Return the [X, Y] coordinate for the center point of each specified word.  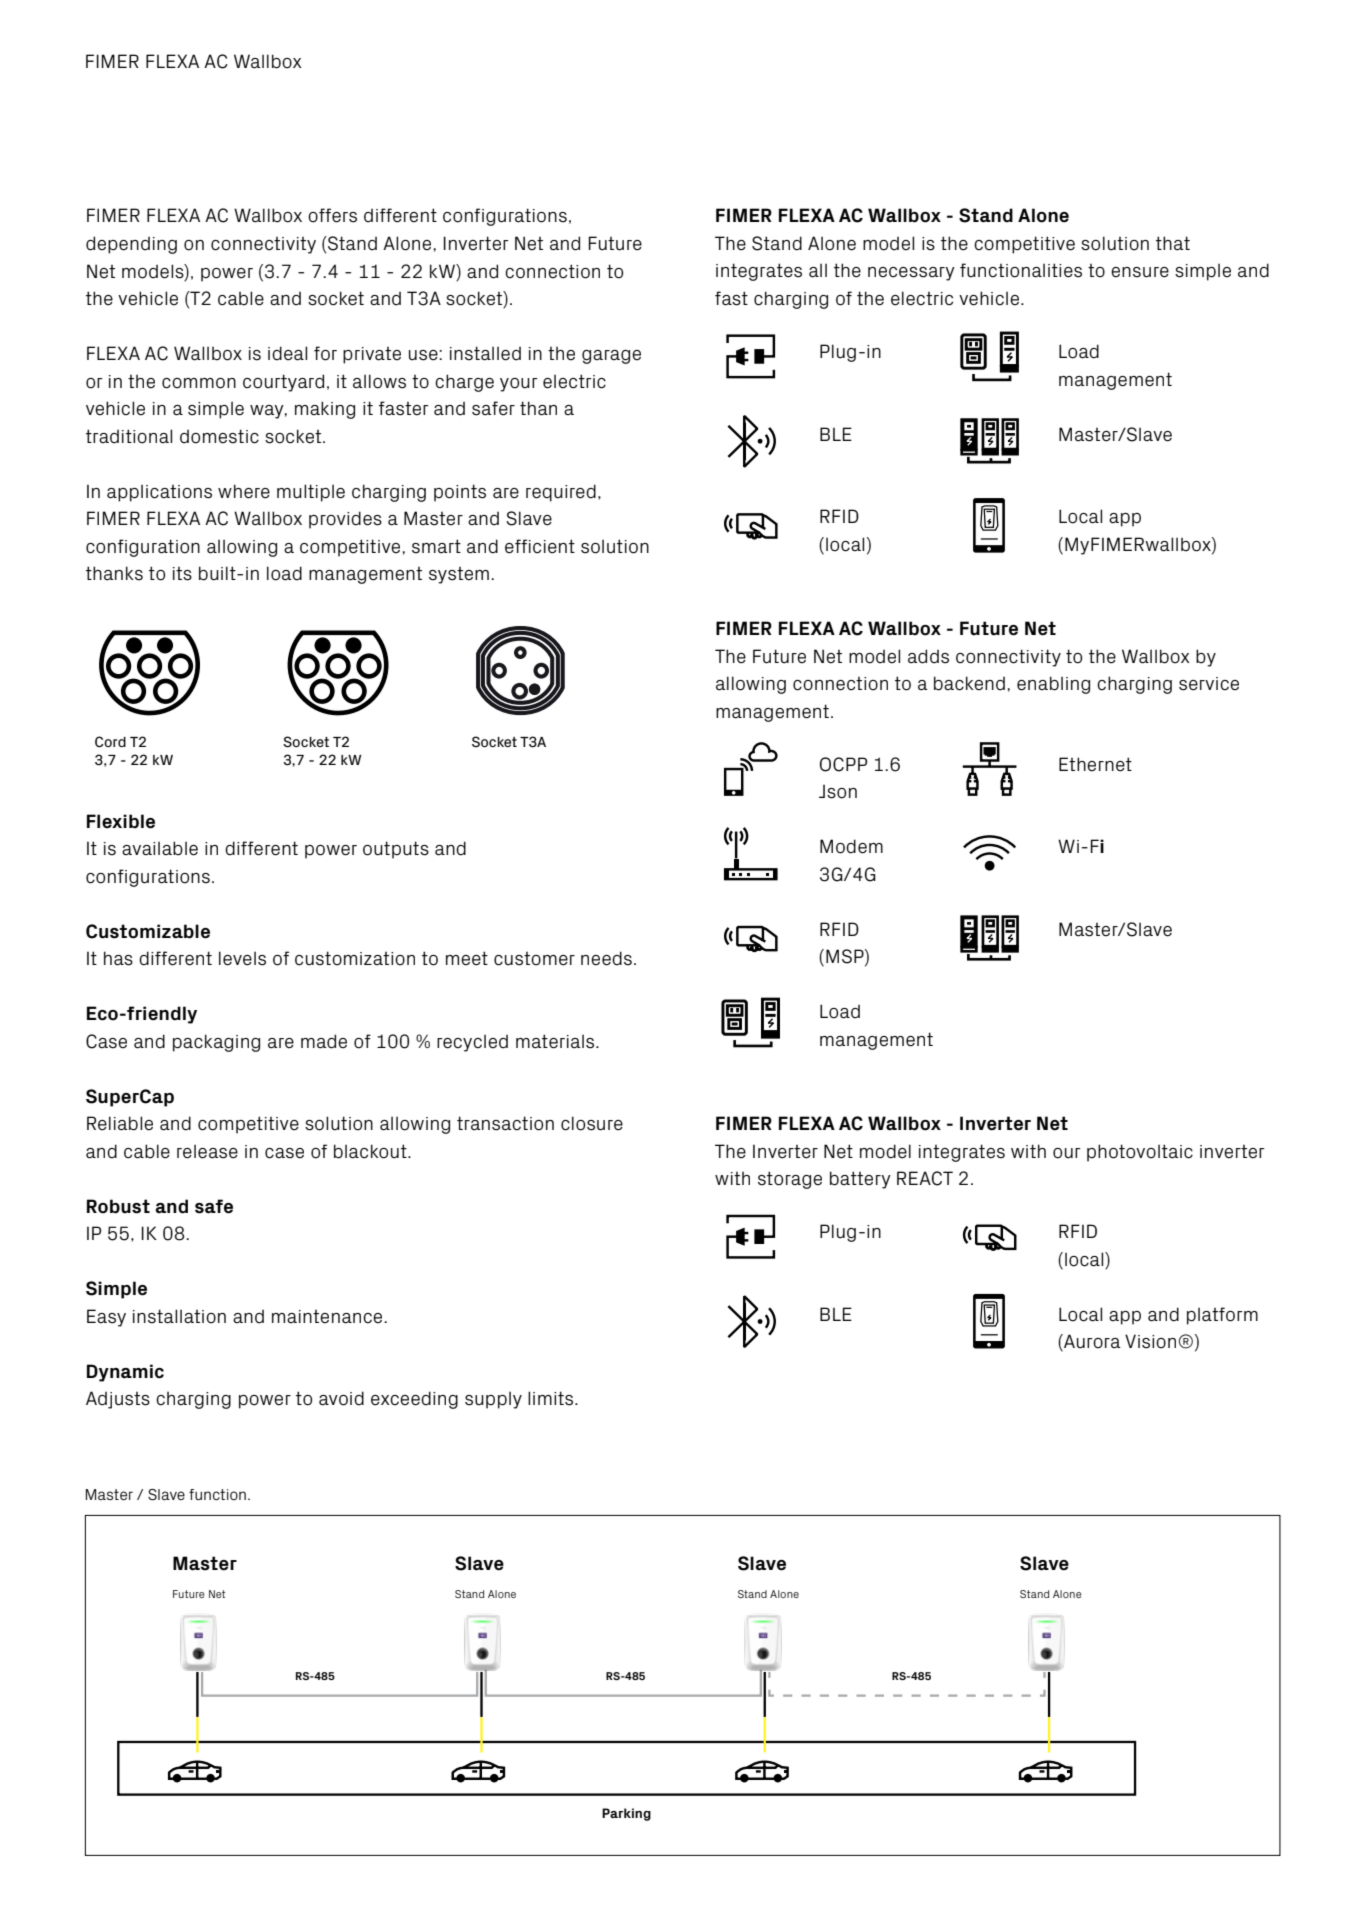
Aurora [1091, 1342]
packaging [216, 1043]
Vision [1152, 1341]
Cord [110, 742]
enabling [1053, 685]
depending [131, 245]
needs [606, 958]
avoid [341, 1398]
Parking [626, 1814]
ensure [1140, 272]
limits [552, 1398]
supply [493, 1400]
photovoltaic [1140, 1153]
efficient [540, 546]
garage [611, 357]
